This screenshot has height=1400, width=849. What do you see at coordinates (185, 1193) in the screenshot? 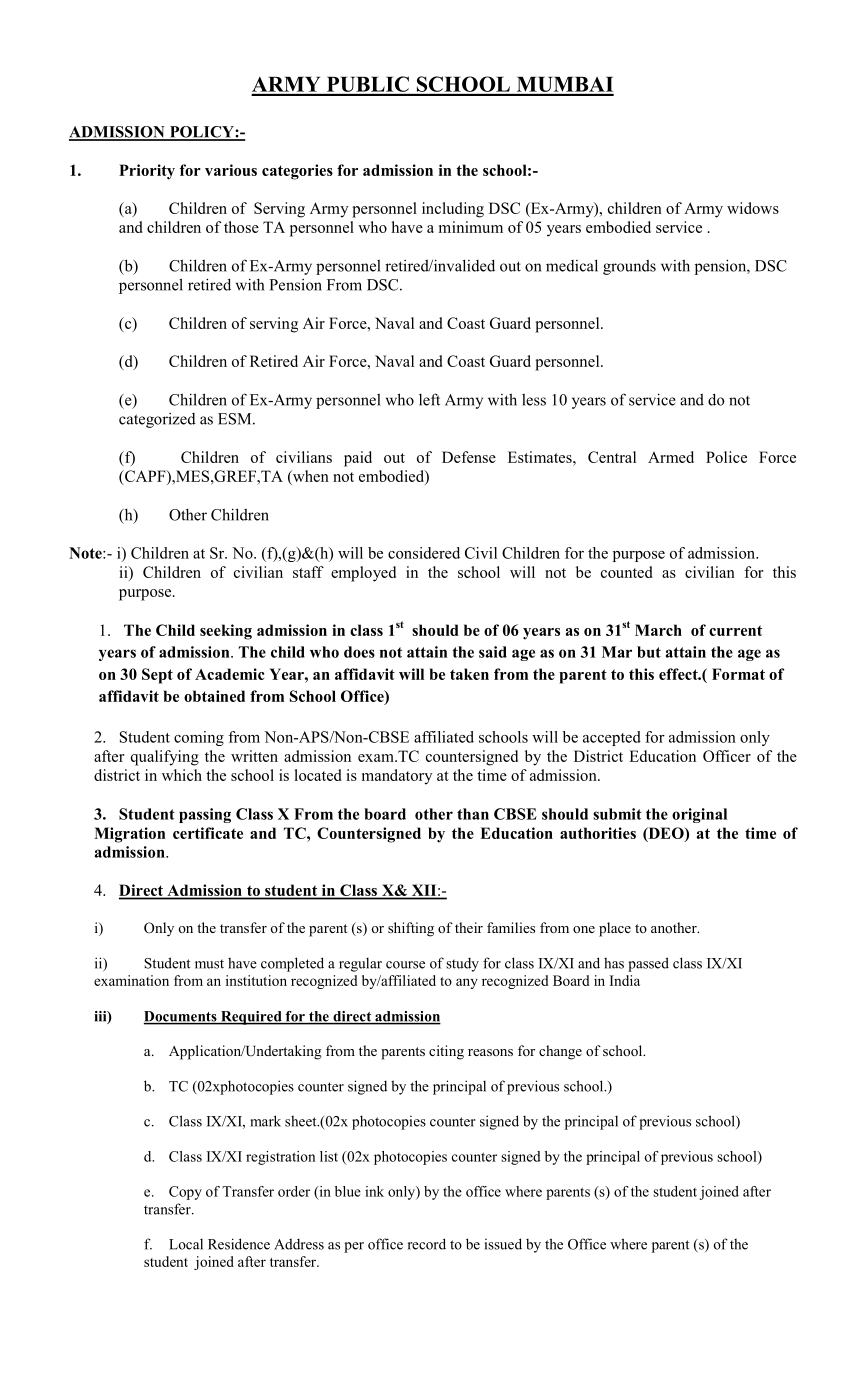
I see `Copy` at bounding box center [185, 1193].
